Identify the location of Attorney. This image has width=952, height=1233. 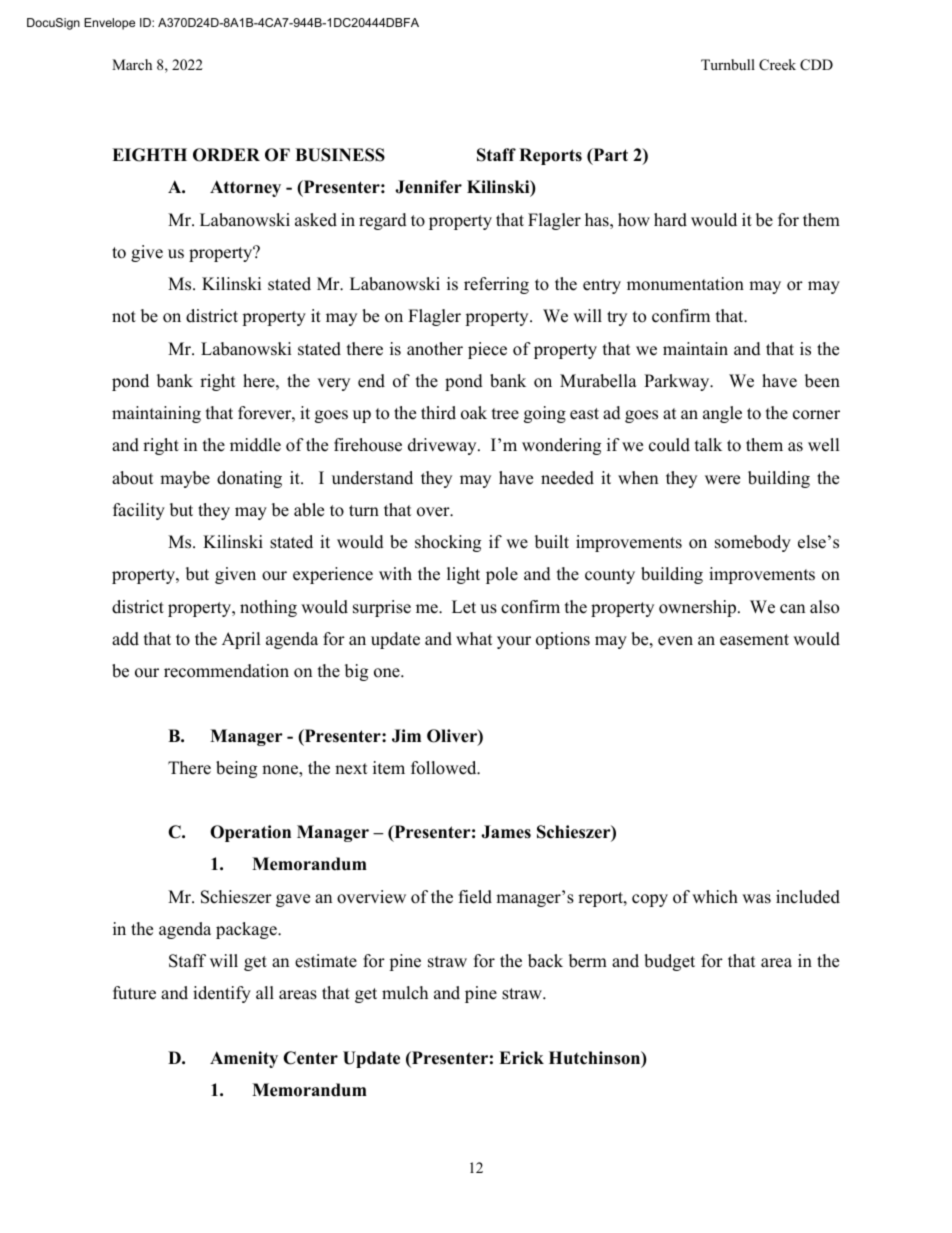
(245, 188).
